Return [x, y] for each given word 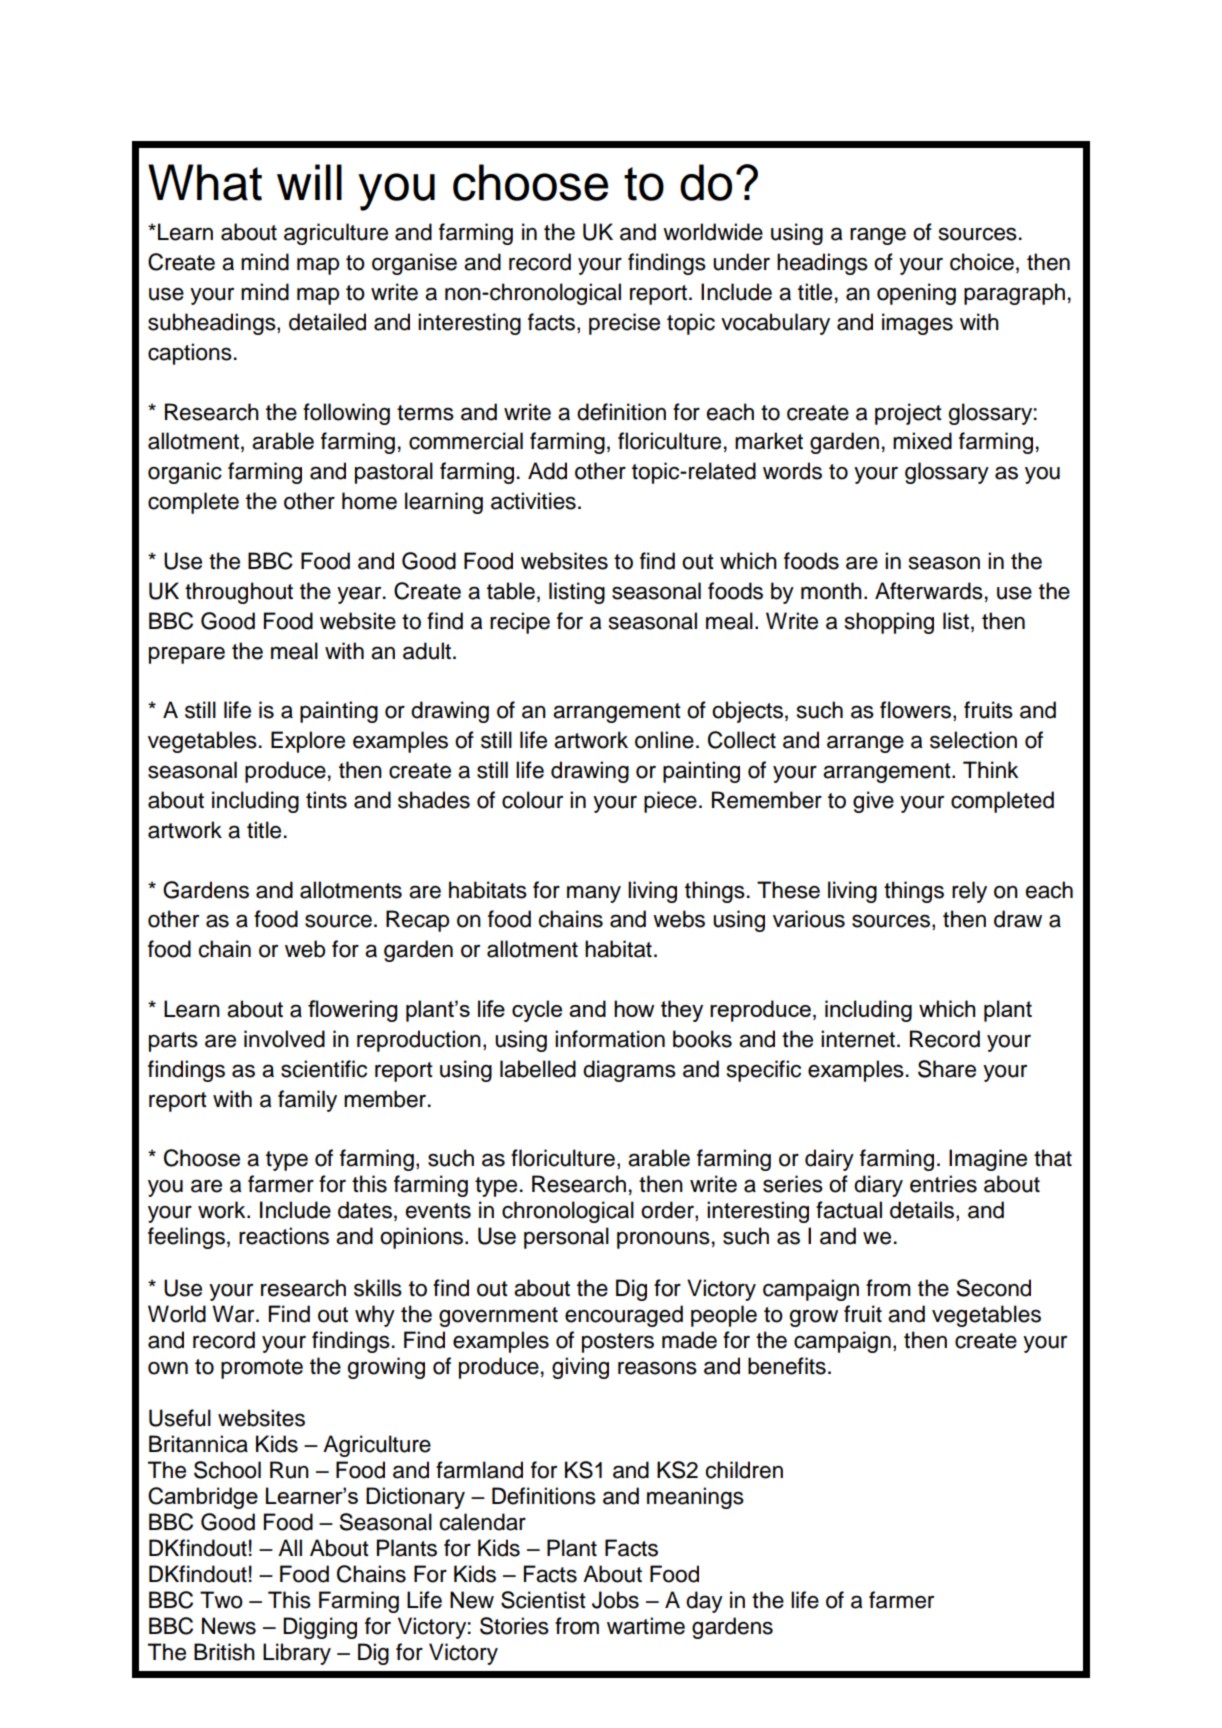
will [309, 182]
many [594, 894]
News [229, 1626]
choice [982, 262]
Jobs [615, 1600]
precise [624, 324]
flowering [353, 1011]
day [704, 1602]
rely [969, 892]
